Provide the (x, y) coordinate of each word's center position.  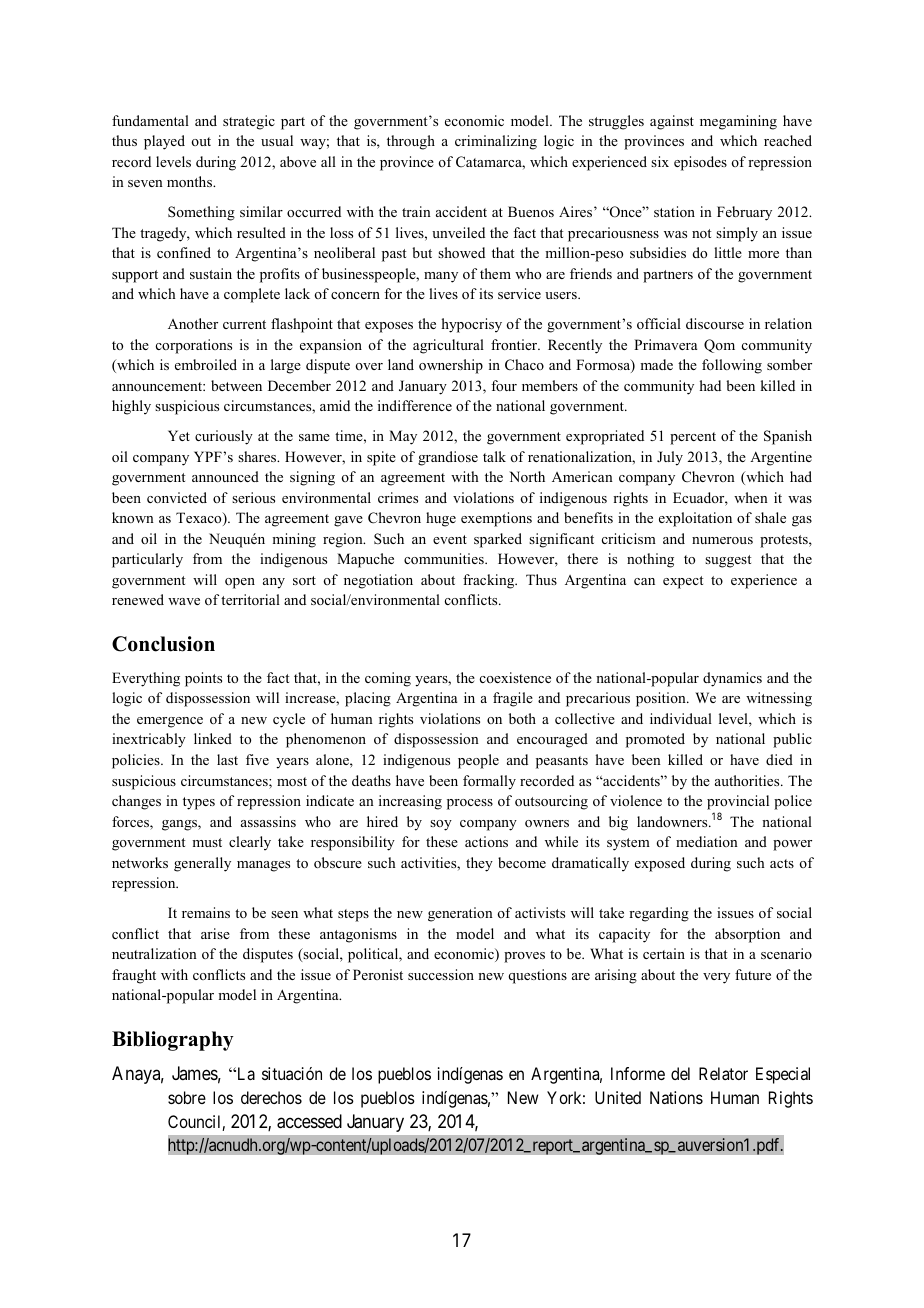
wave (184, 601)
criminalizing (496, 142)
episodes (700, 163)
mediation (707, 841)
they (479, 864)
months (190, 181)
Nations (676, 1097)
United (618, 1097)
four (504, 385)
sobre (187, 1097)
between (236, 385)
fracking (490, 581)
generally (202, 864)
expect (683, 582)
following (732, 366)
